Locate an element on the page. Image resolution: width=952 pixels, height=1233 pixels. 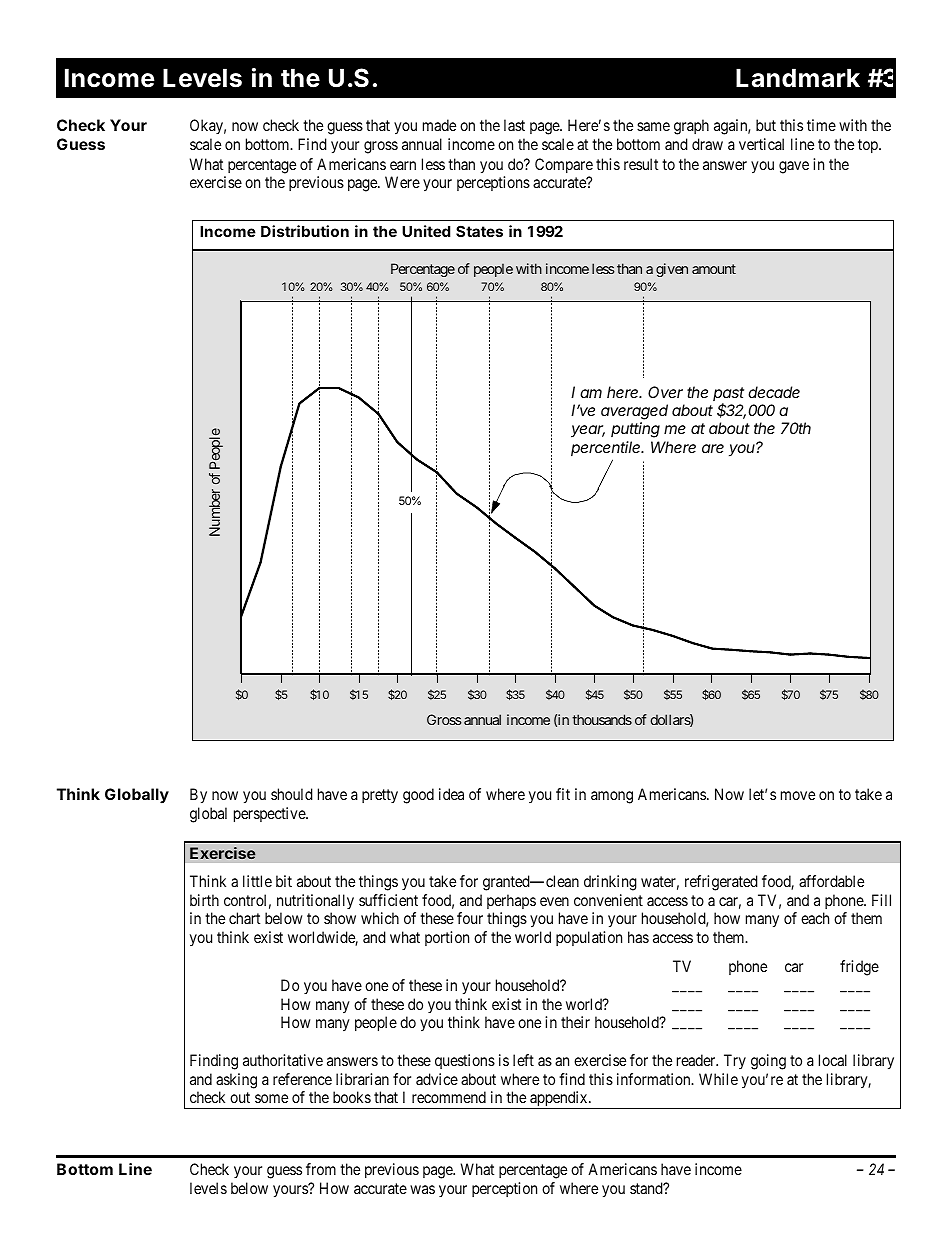
fit is located at coordinates (563, 794).
